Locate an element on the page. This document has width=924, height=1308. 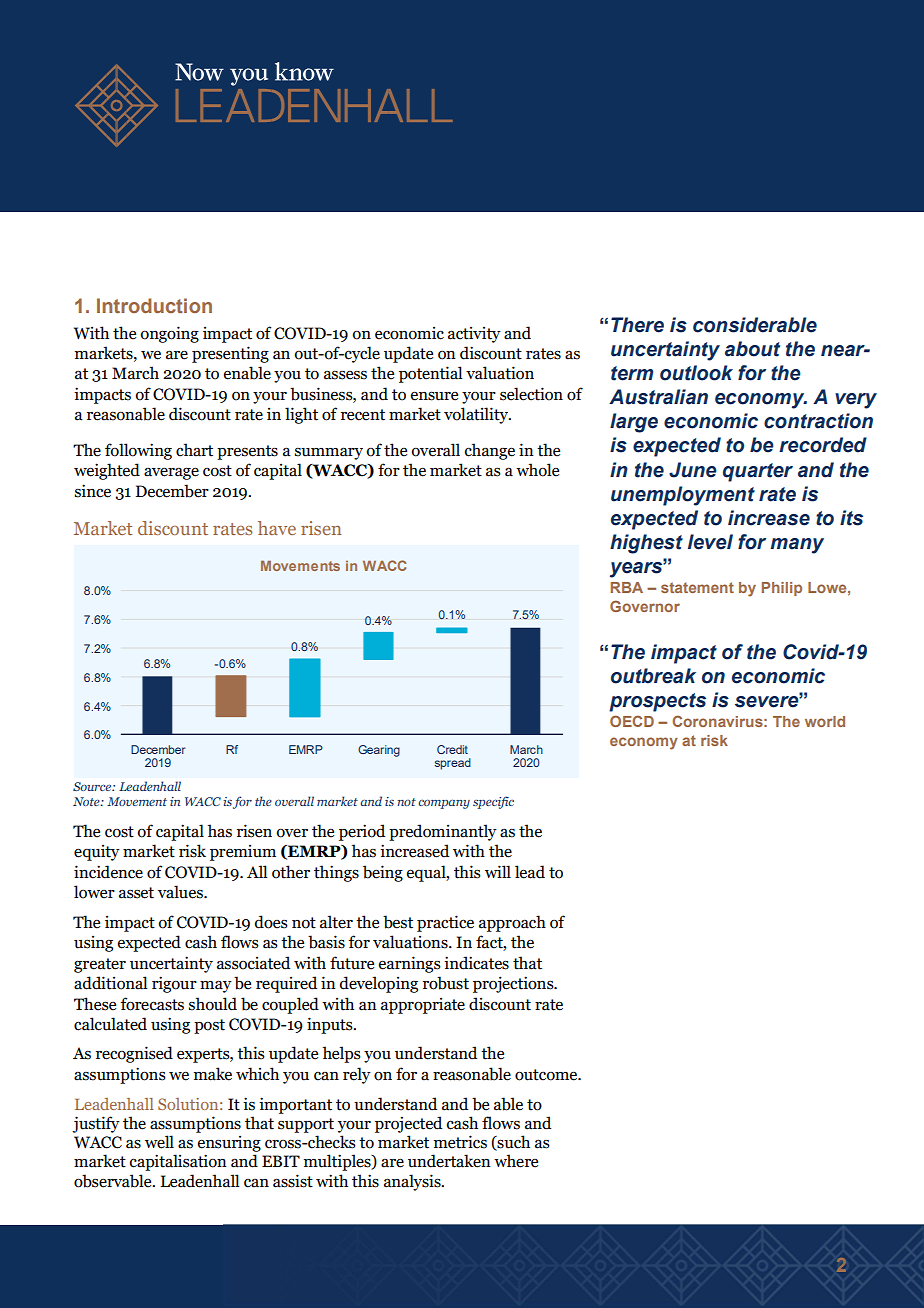
undertaken is located at coordinates (449, 1161).
